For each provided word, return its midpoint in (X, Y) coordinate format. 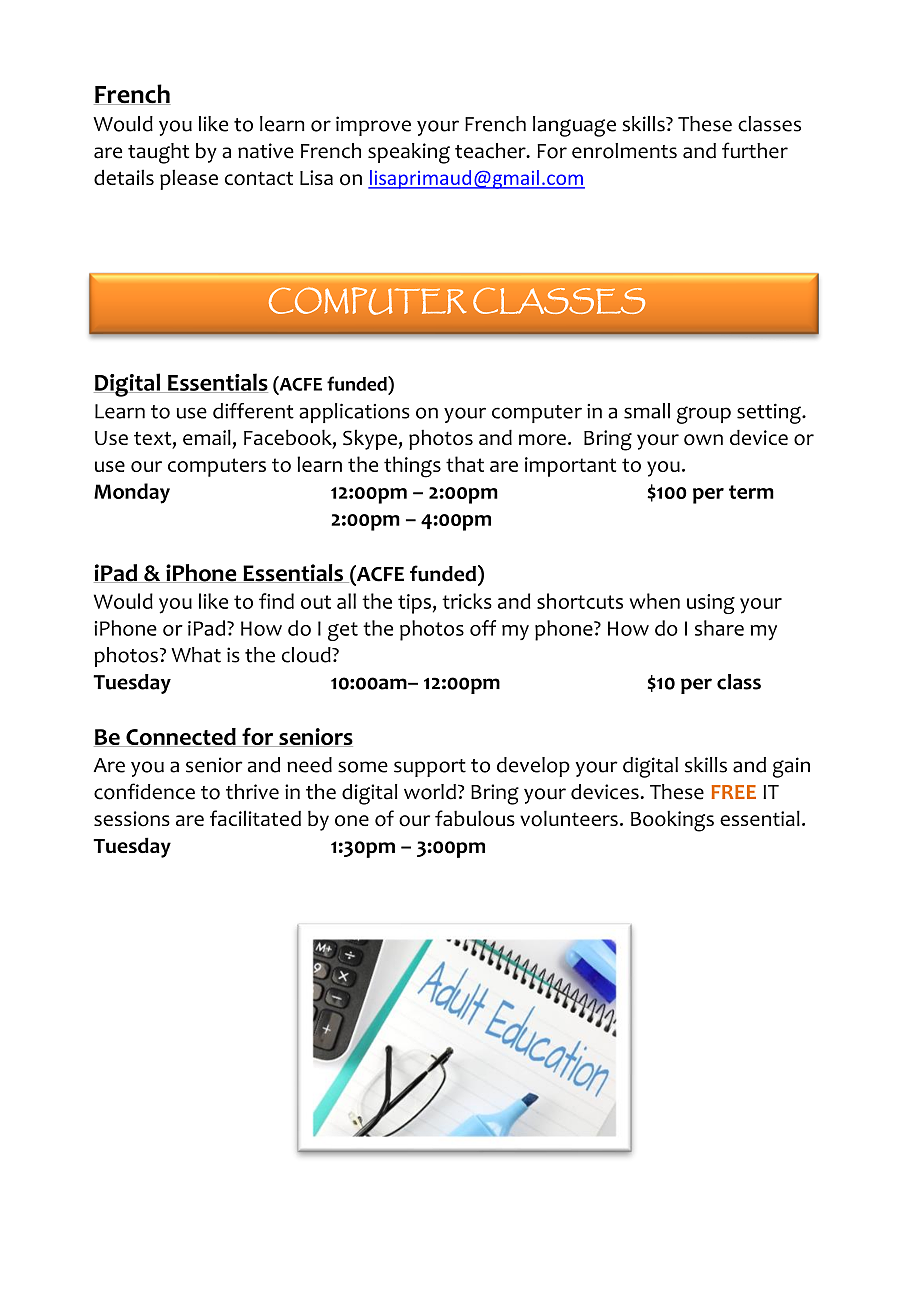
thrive (252, 792)
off (483, 628)
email (207, 437)
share (719, 628)
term (751, 492)
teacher (491, 151)
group (704, 415)
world (430, 792)
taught (158, 153)
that (465, 464)
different (253, 411)
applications (354, 413)
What (196, 655)
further (755, 150)
